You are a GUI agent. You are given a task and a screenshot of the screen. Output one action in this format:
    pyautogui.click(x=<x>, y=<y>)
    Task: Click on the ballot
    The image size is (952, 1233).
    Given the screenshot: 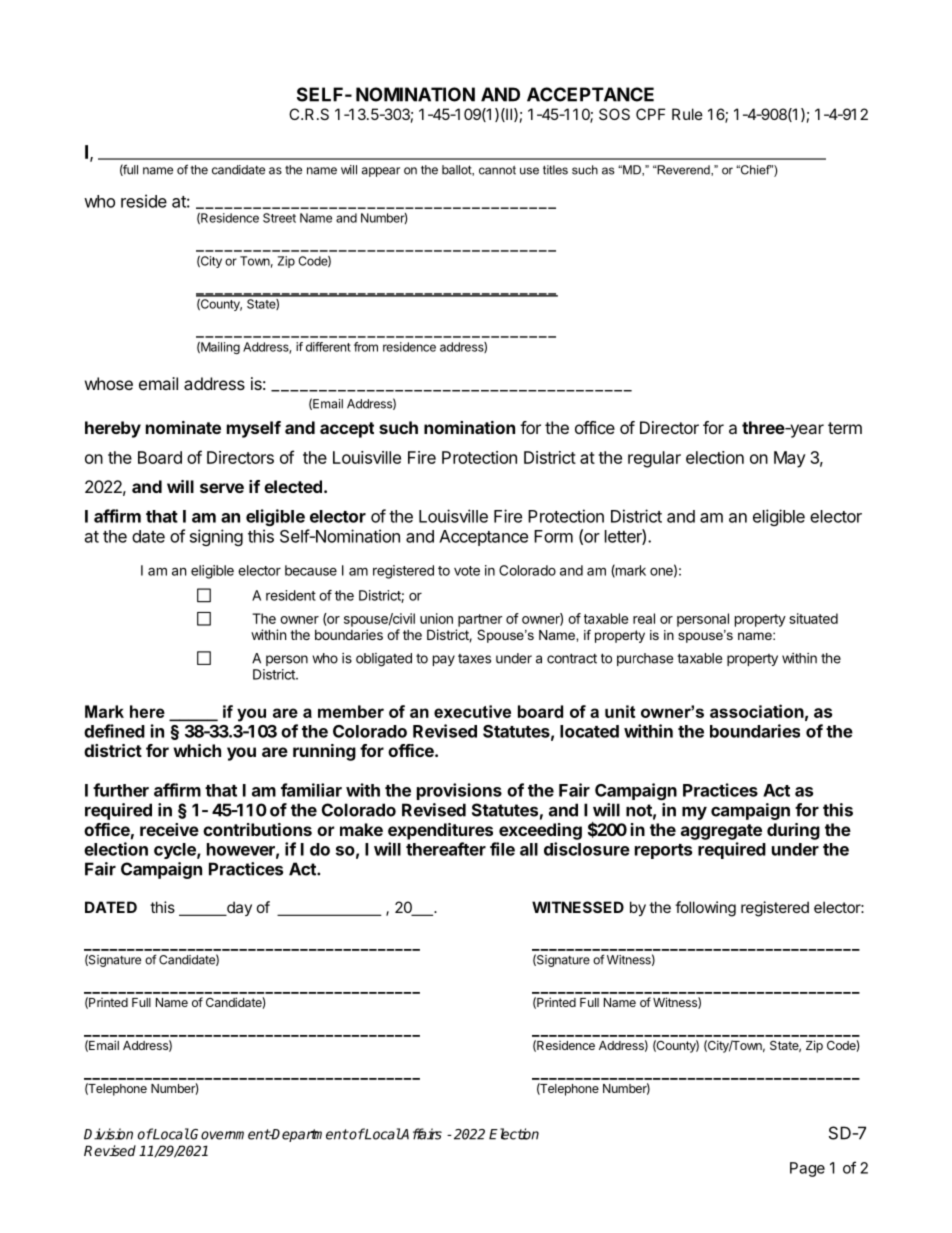 What is the action you would take?
    pyautogui.click(x=457, y=170)
